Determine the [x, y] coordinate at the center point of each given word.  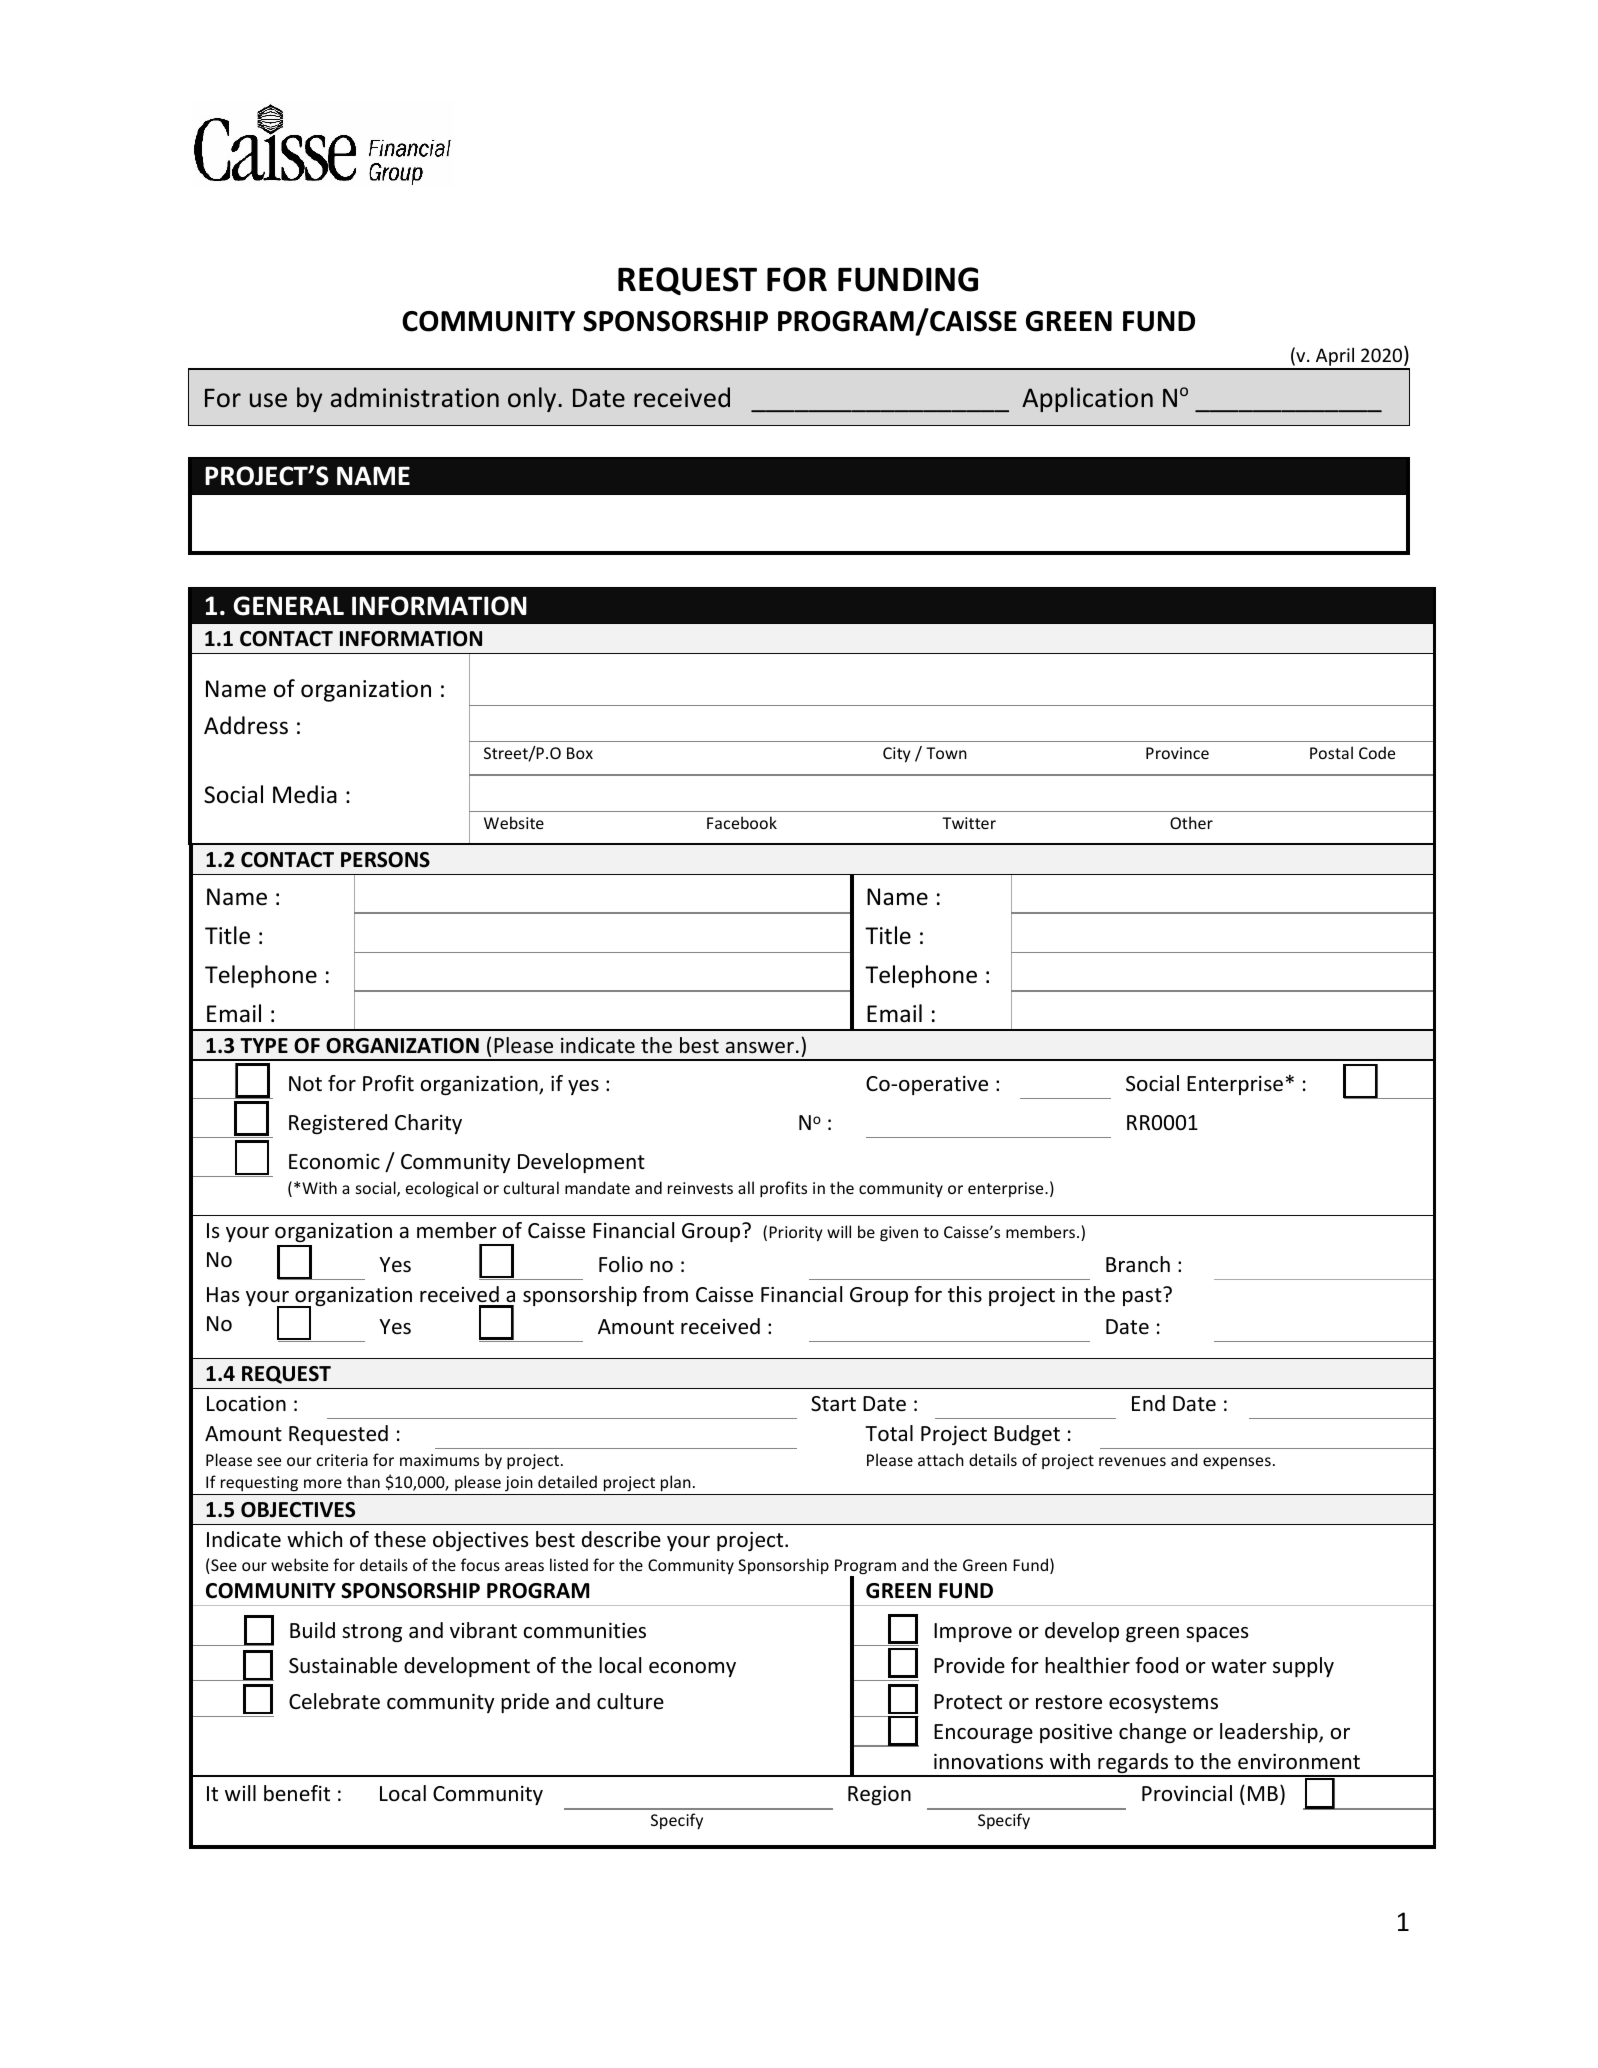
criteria [342, 1460]
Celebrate [334, 1701]
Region [879, 1795]
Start [833, 1404]
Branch [1138, 1264]
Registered [338, 1124]
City [897, 755]
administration [415, 397]
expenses [1237, 1463]
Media [305, 794]
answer [760, 1048]
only [533, 399]
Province [1177, 753]
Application [1087, 399]
